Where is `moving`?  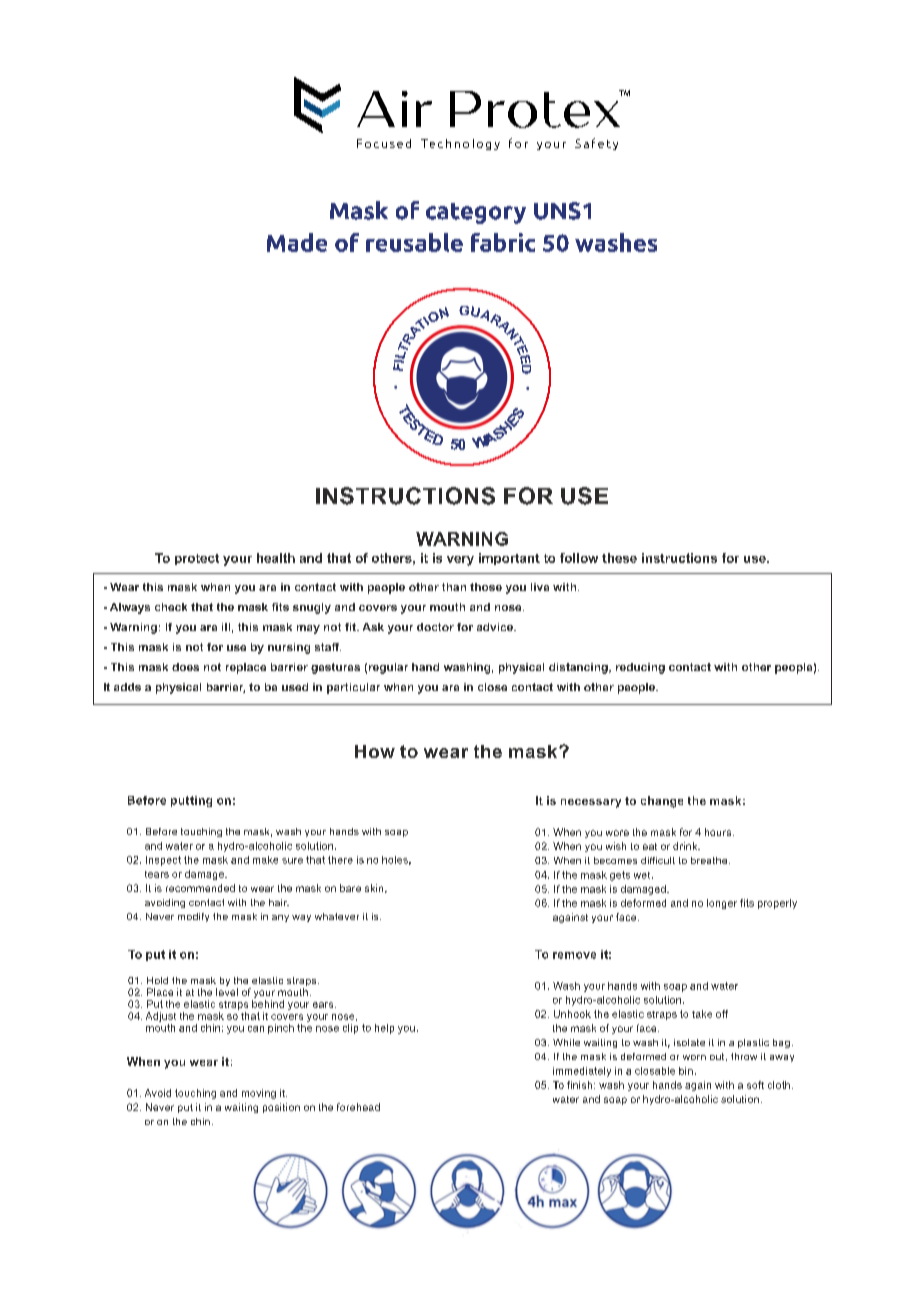 moving is located at coordinates (259, 1094).
